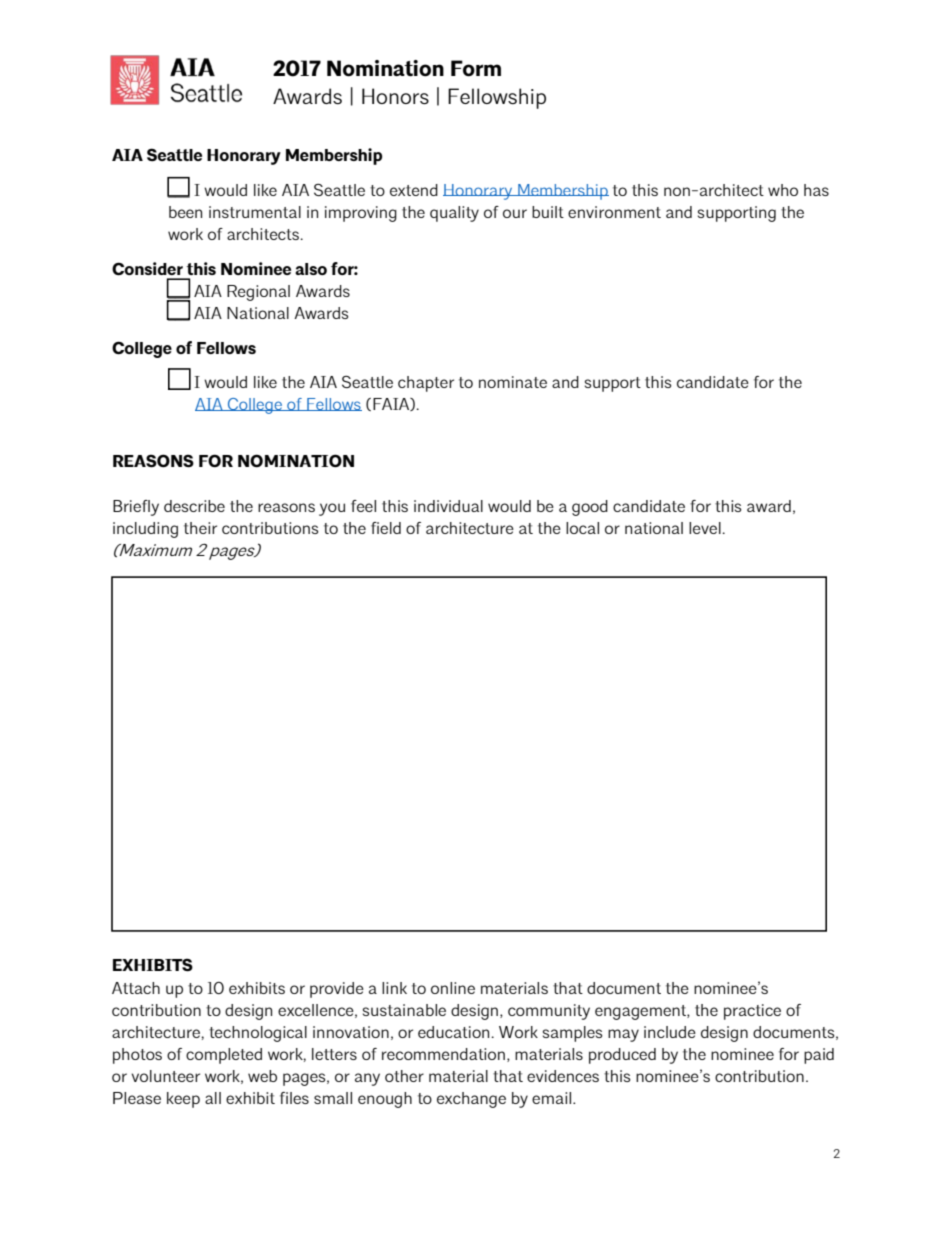 This image has height=1233, width=952. What do you see at coordinates (582, 528) in the image?
I see `local` at bounding box center [582, 528].
